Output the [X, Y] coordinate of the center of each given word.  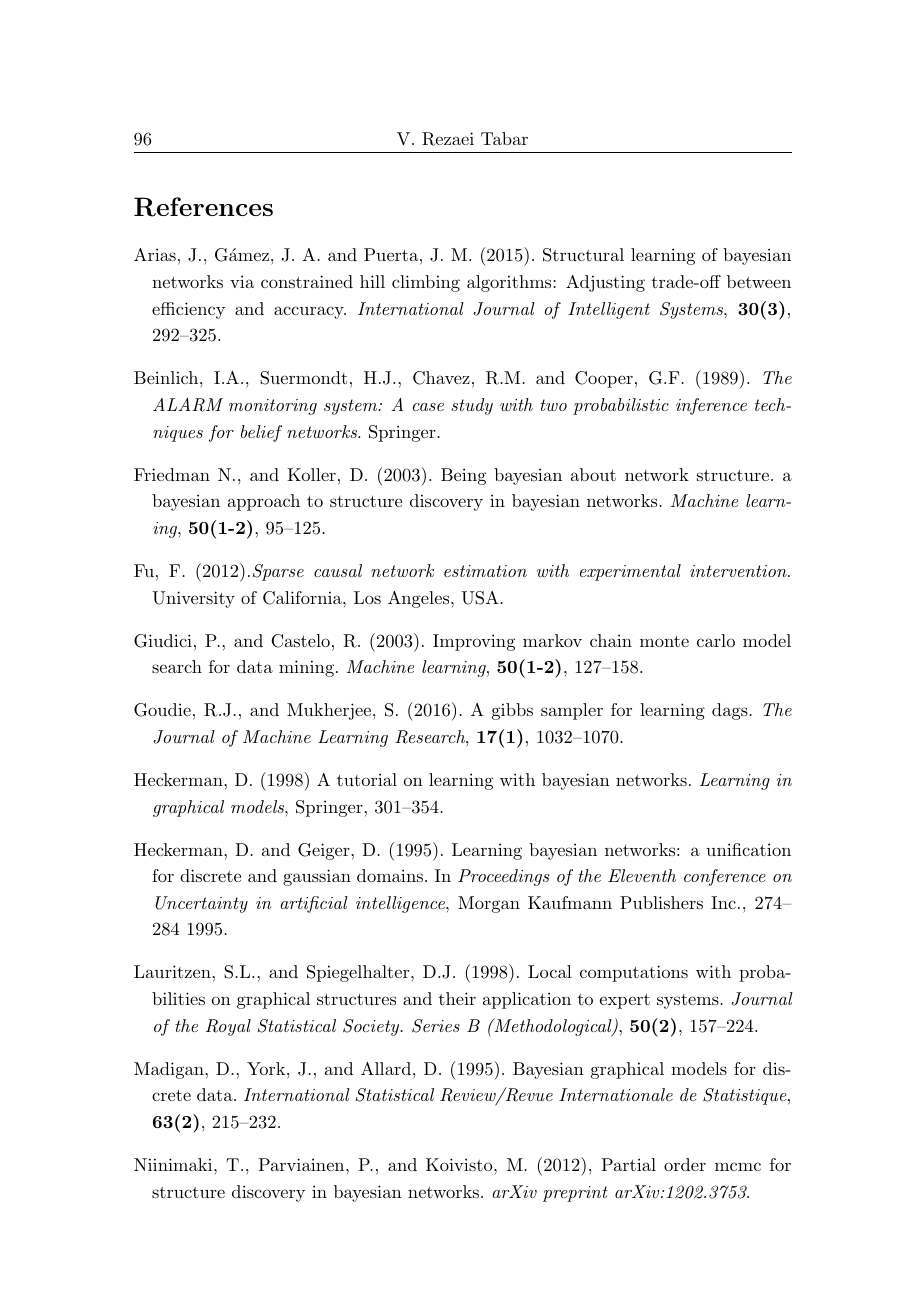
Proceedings [503, 877]
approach [264, 502]
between [759, 281]
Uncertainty [201, 904]
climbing [426, 283]
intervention [739, 571]
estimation [485, 571]
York [267, 1068]
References [203, 207]
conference [725, 877]
